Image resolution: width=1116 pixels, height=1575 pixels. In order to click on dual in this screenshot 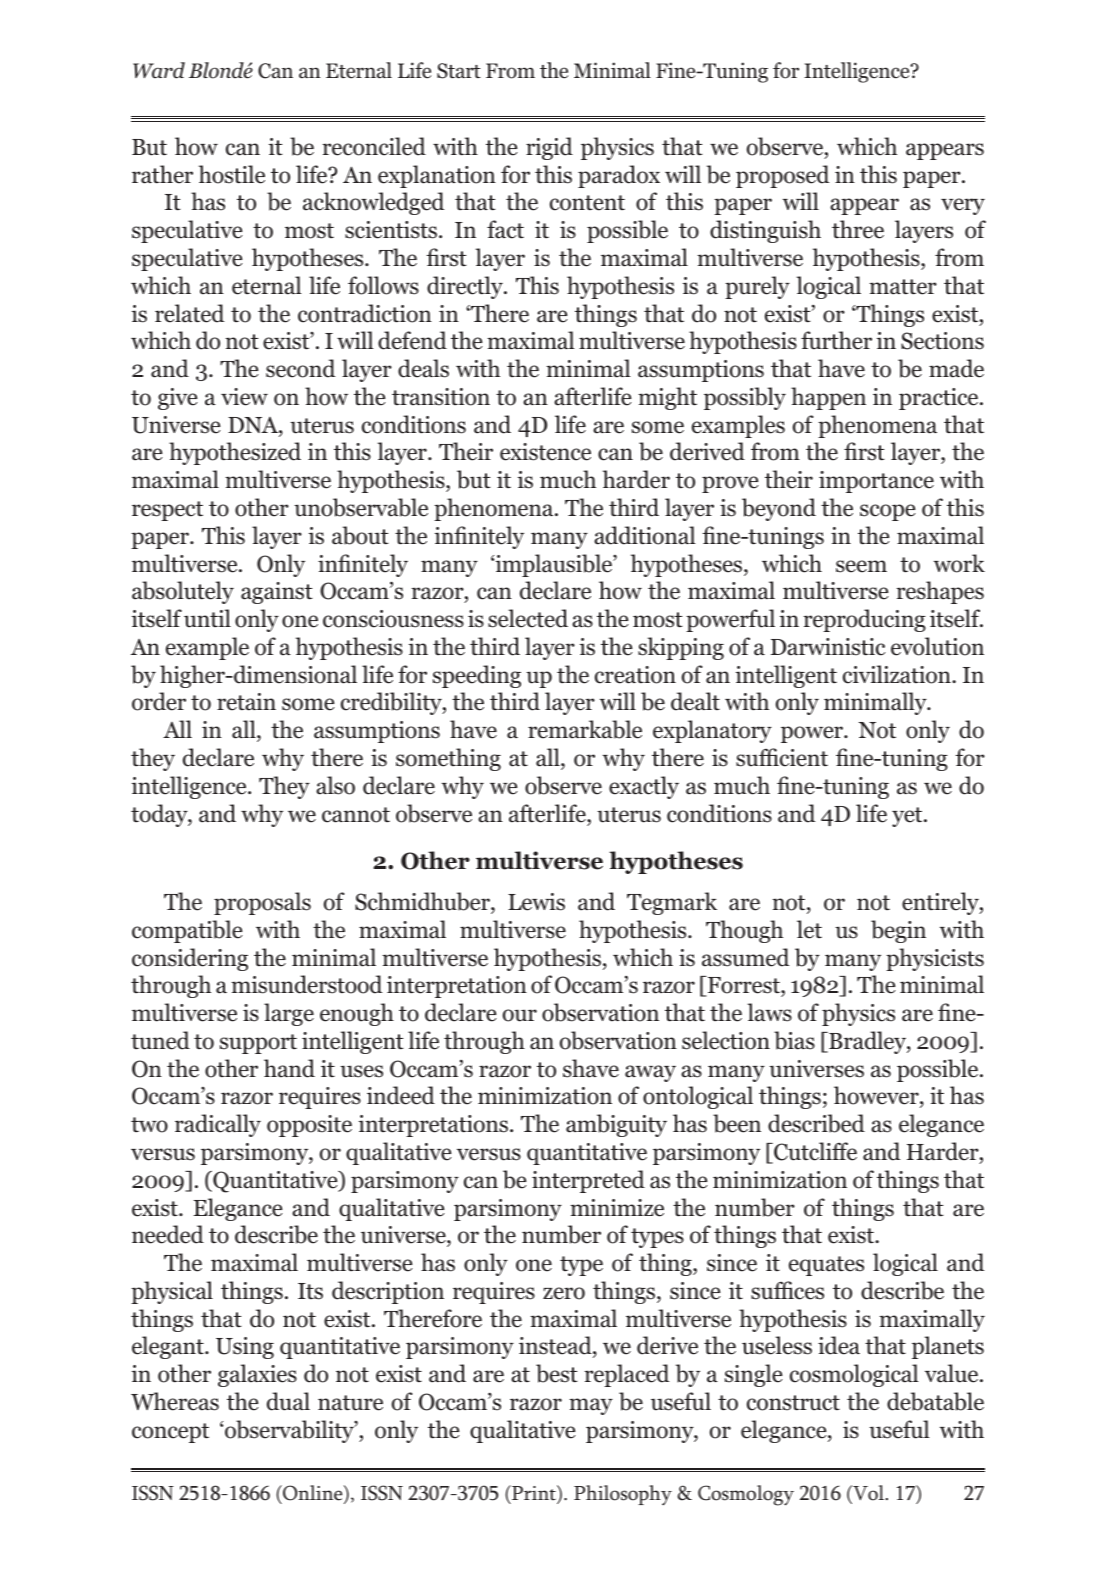, I will do `click(288, 1401)`.
